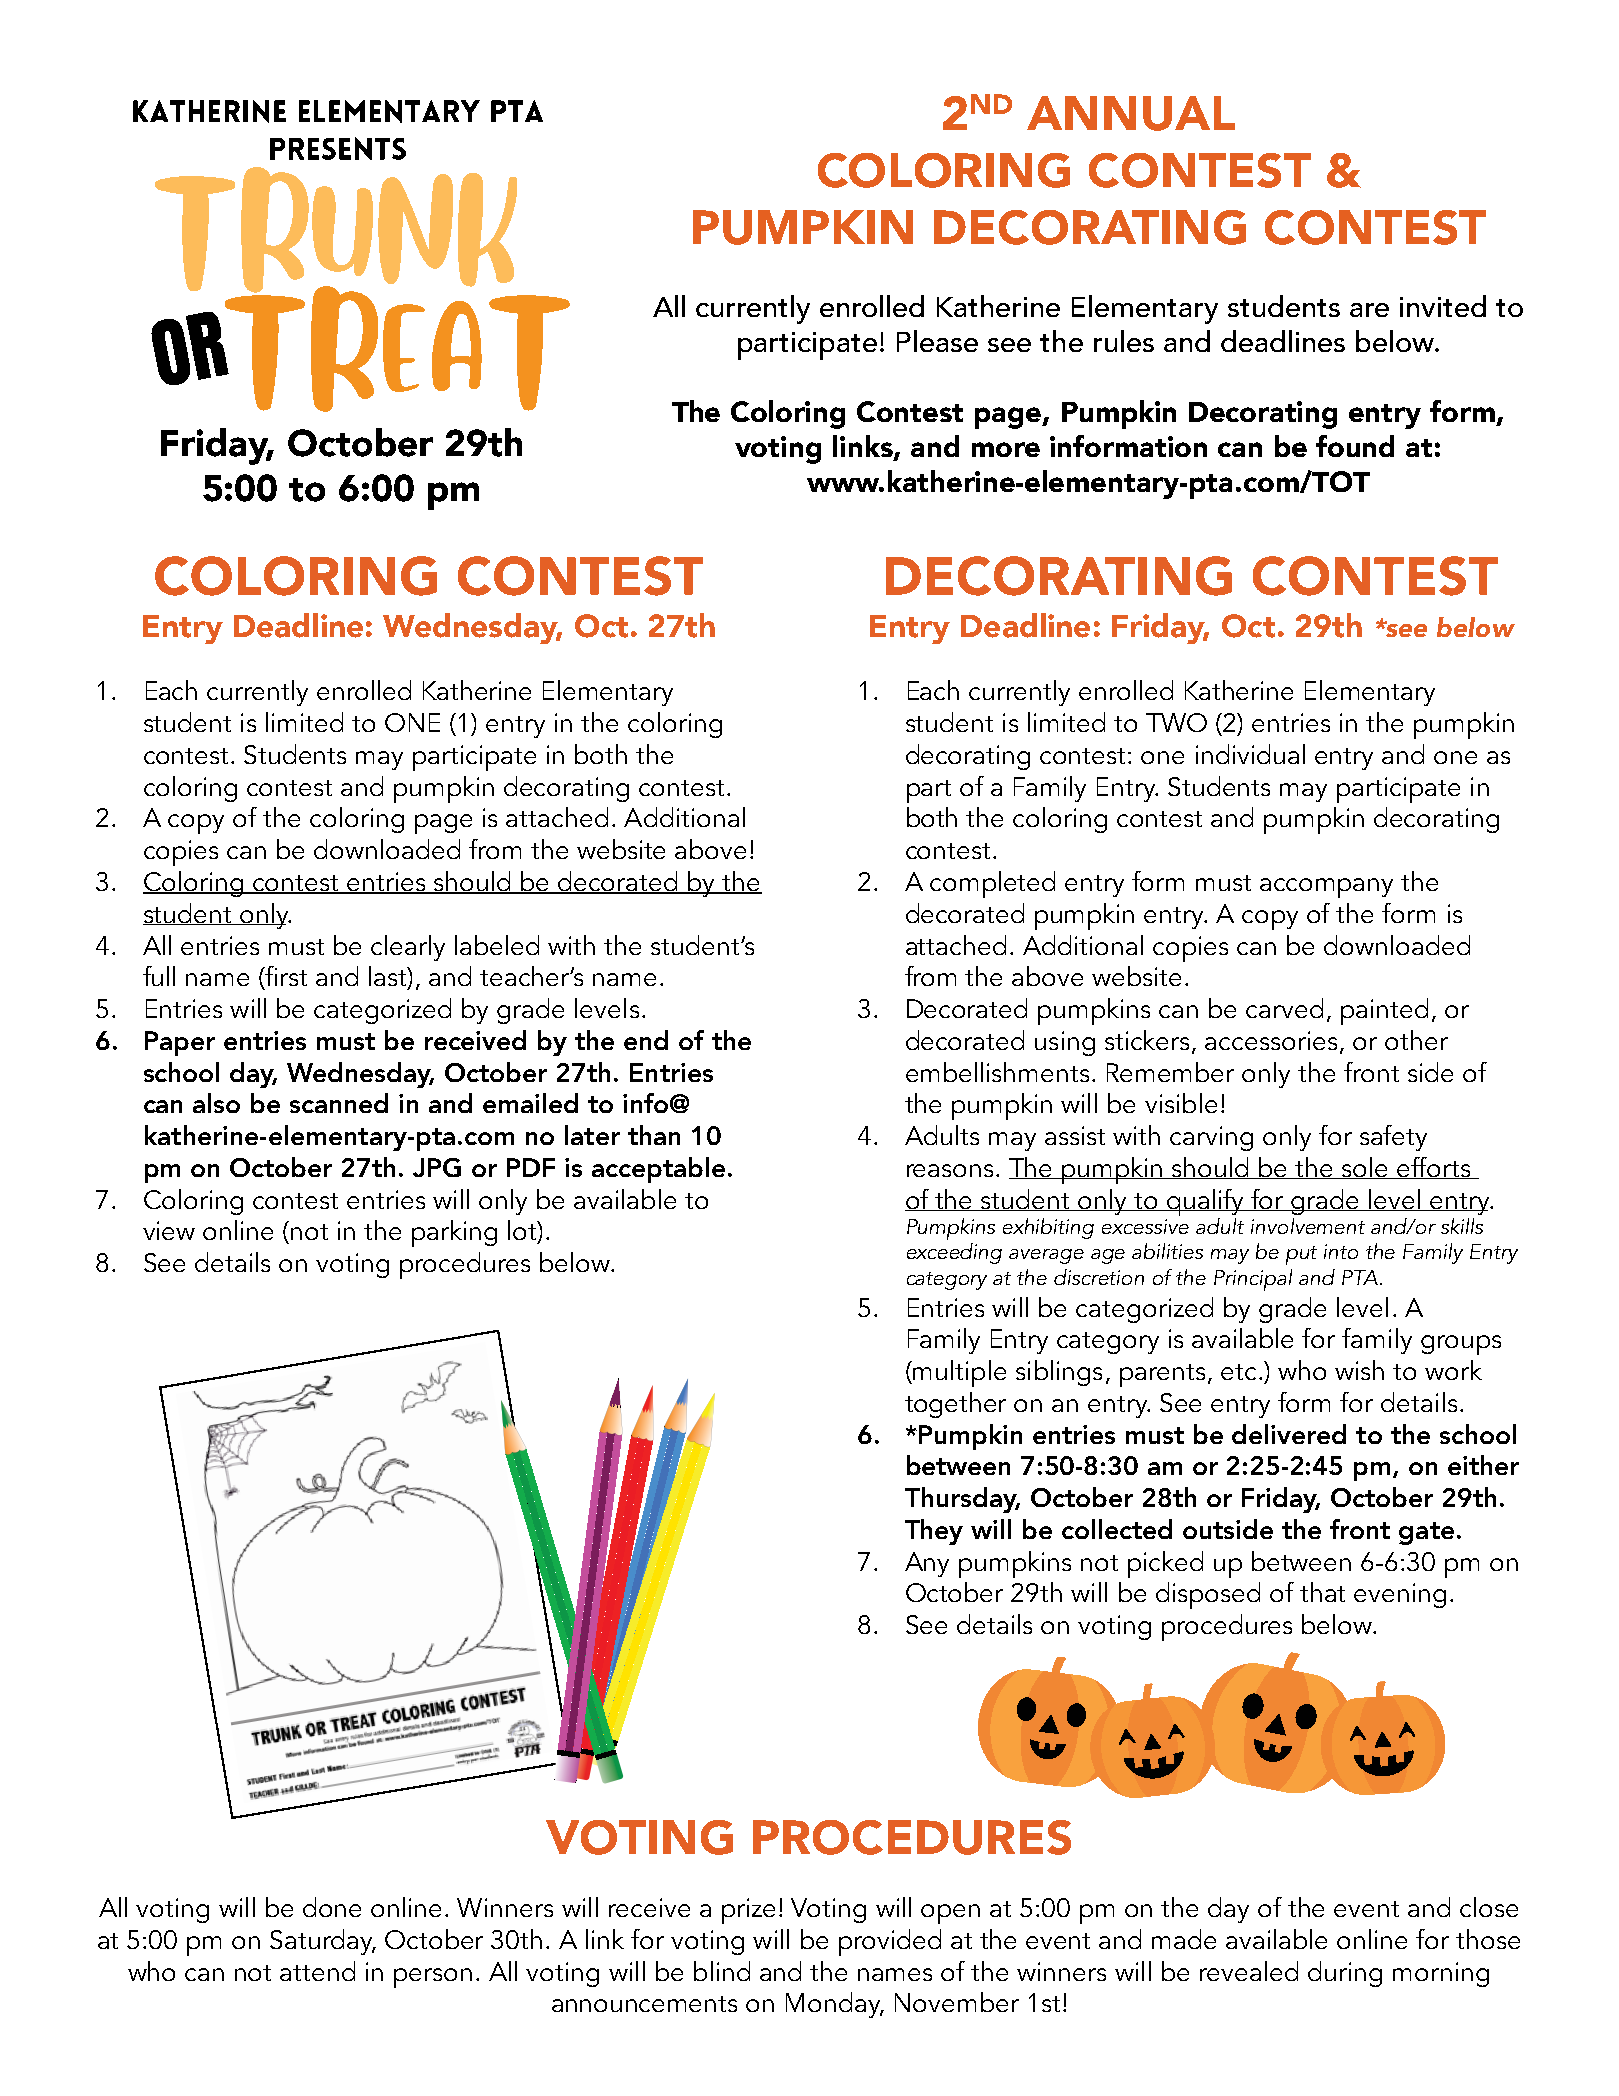 The image size is (1619, 2096). I want to click on invited, so click(1443, 306).
